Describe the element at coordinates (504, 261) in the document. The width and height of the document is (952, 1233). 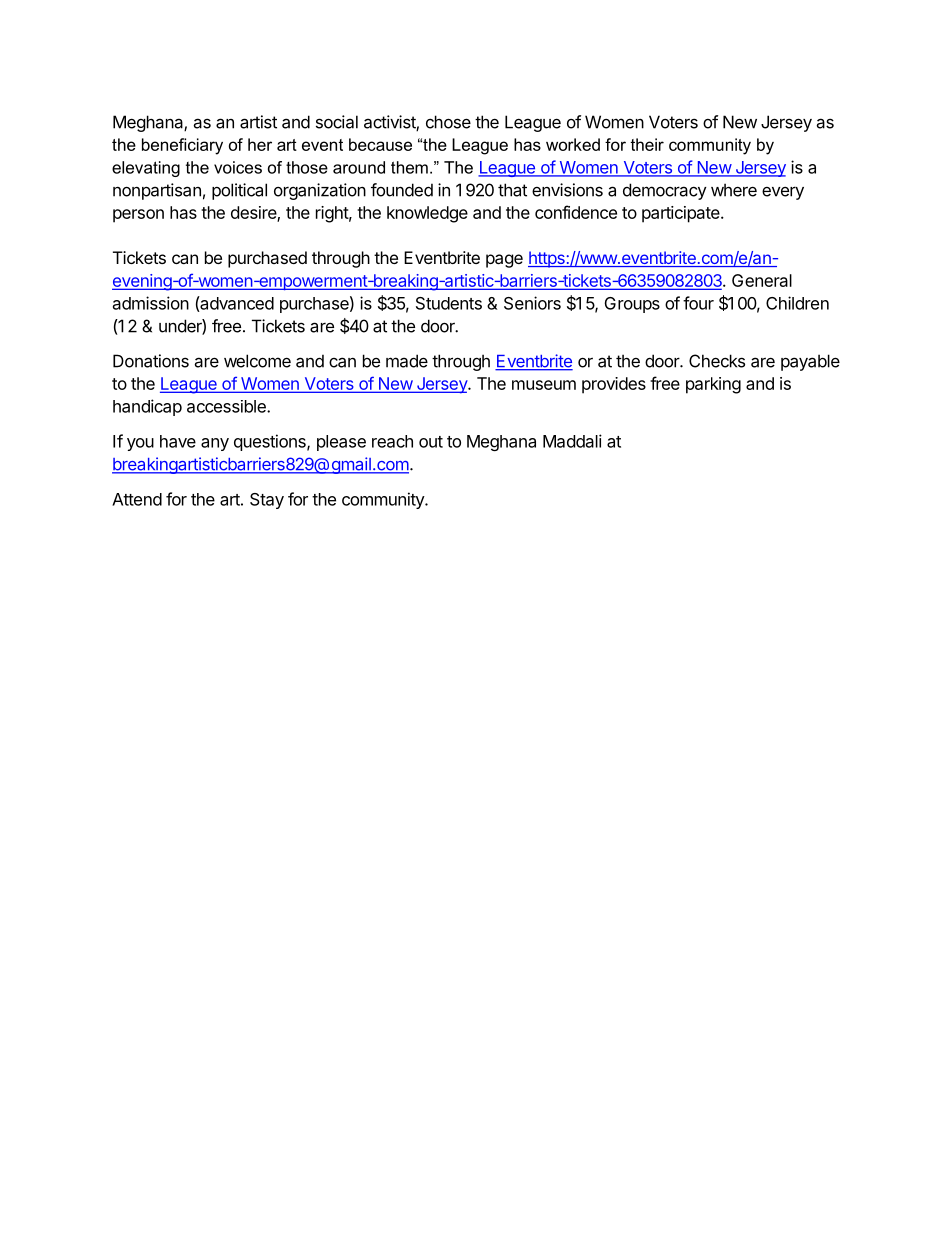
I see `page` at that location.
